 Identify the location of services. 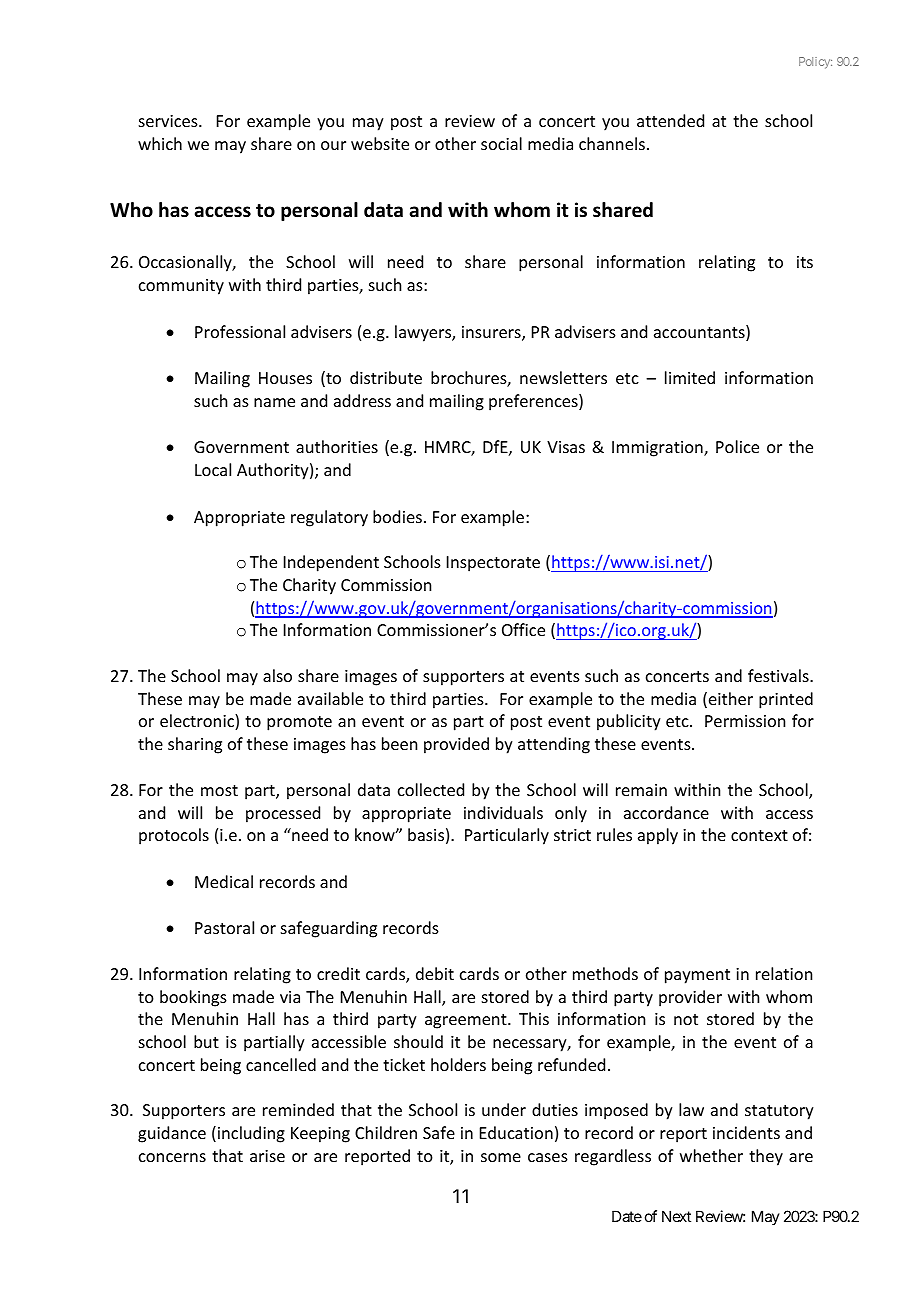
(169, 121).
